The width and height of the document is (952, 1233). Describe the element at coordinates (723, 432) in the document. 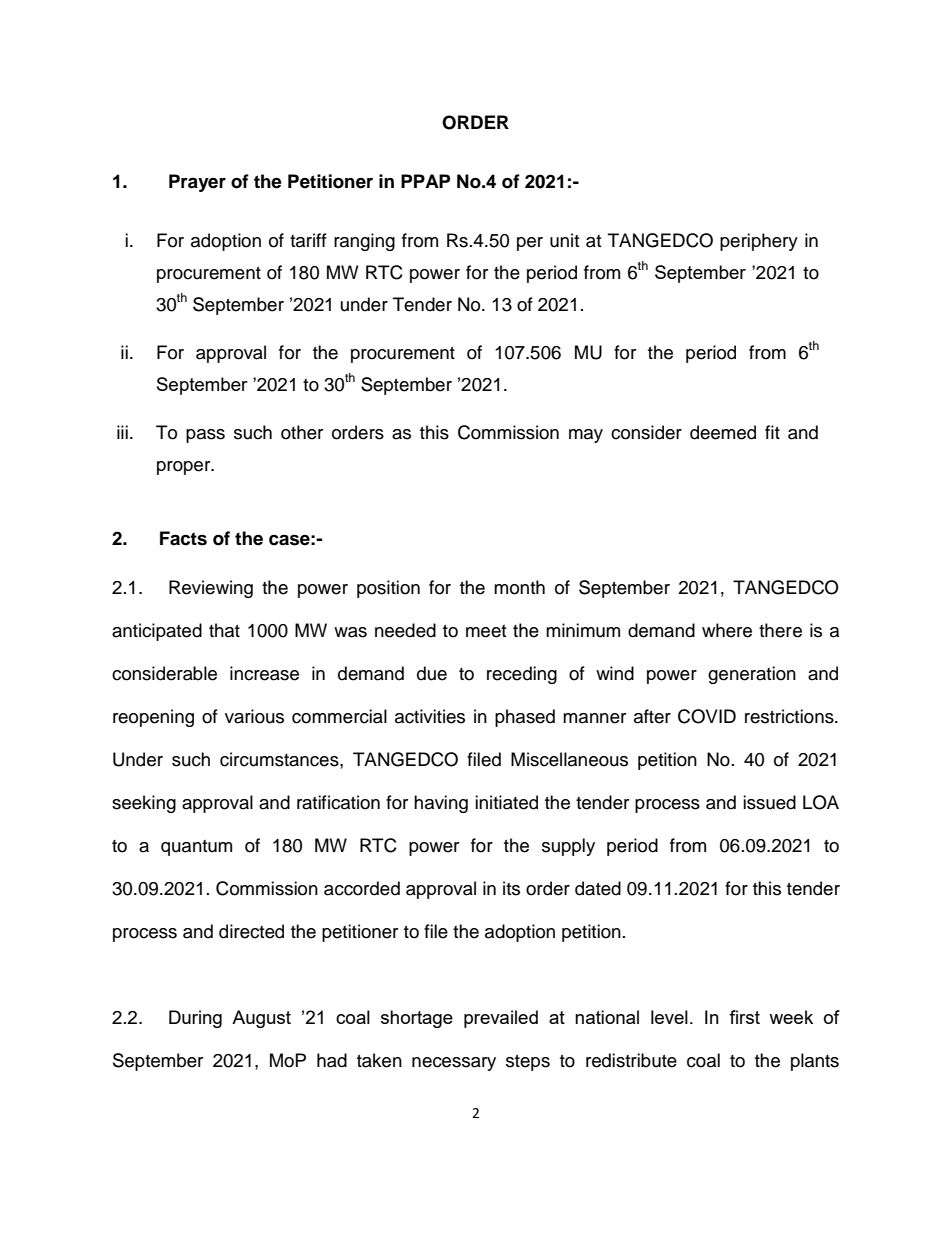

I see `deemed` at that location.
